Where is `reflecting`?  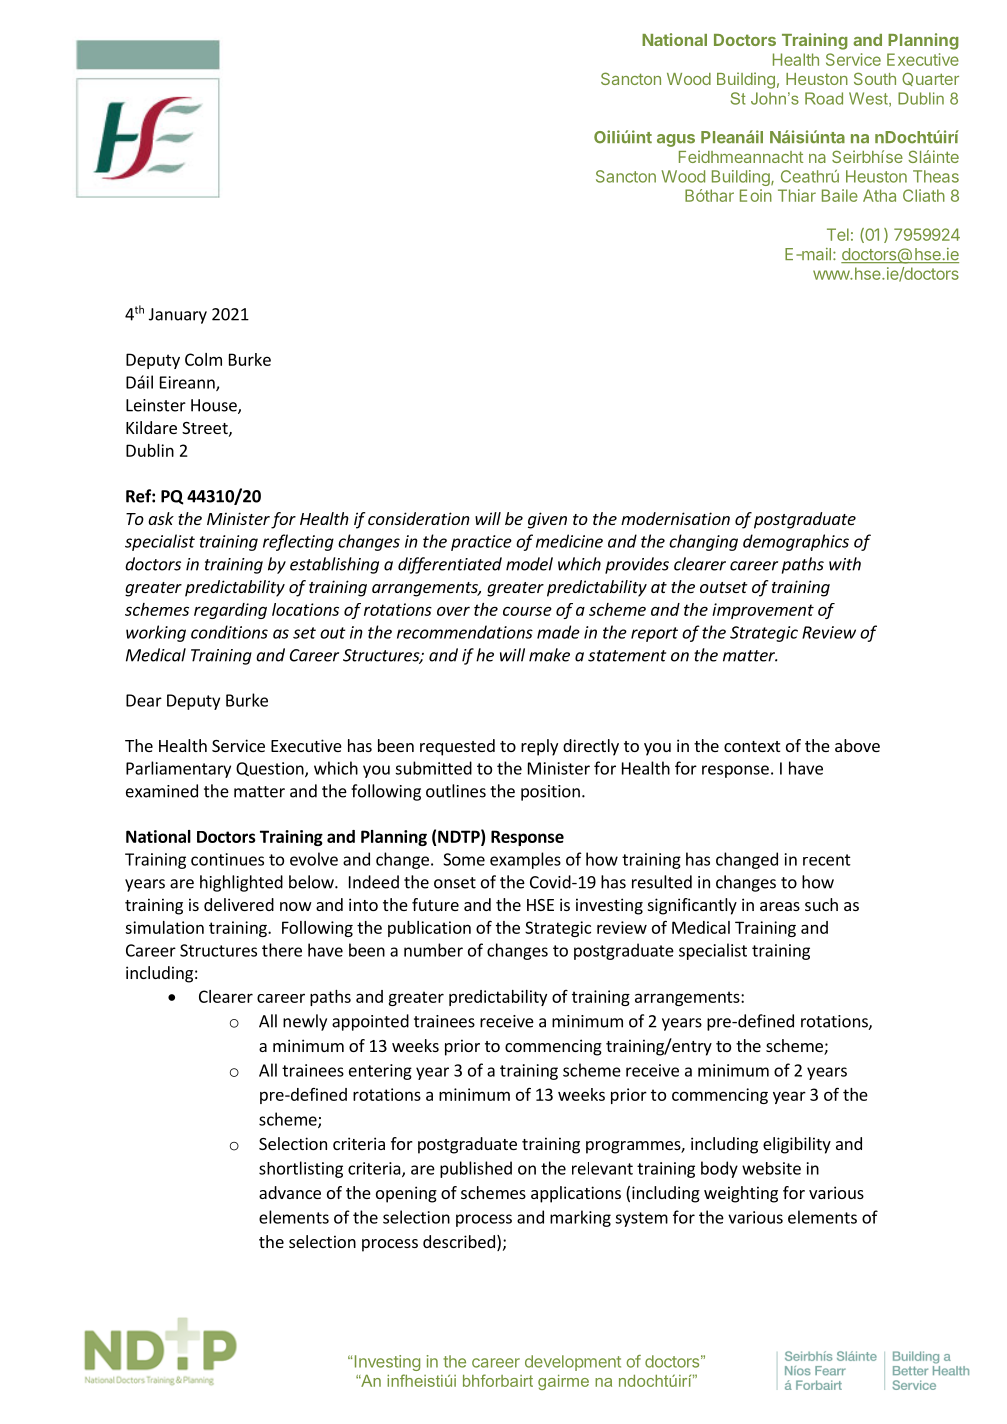
reflecting is located at coordinates (298, 542).
